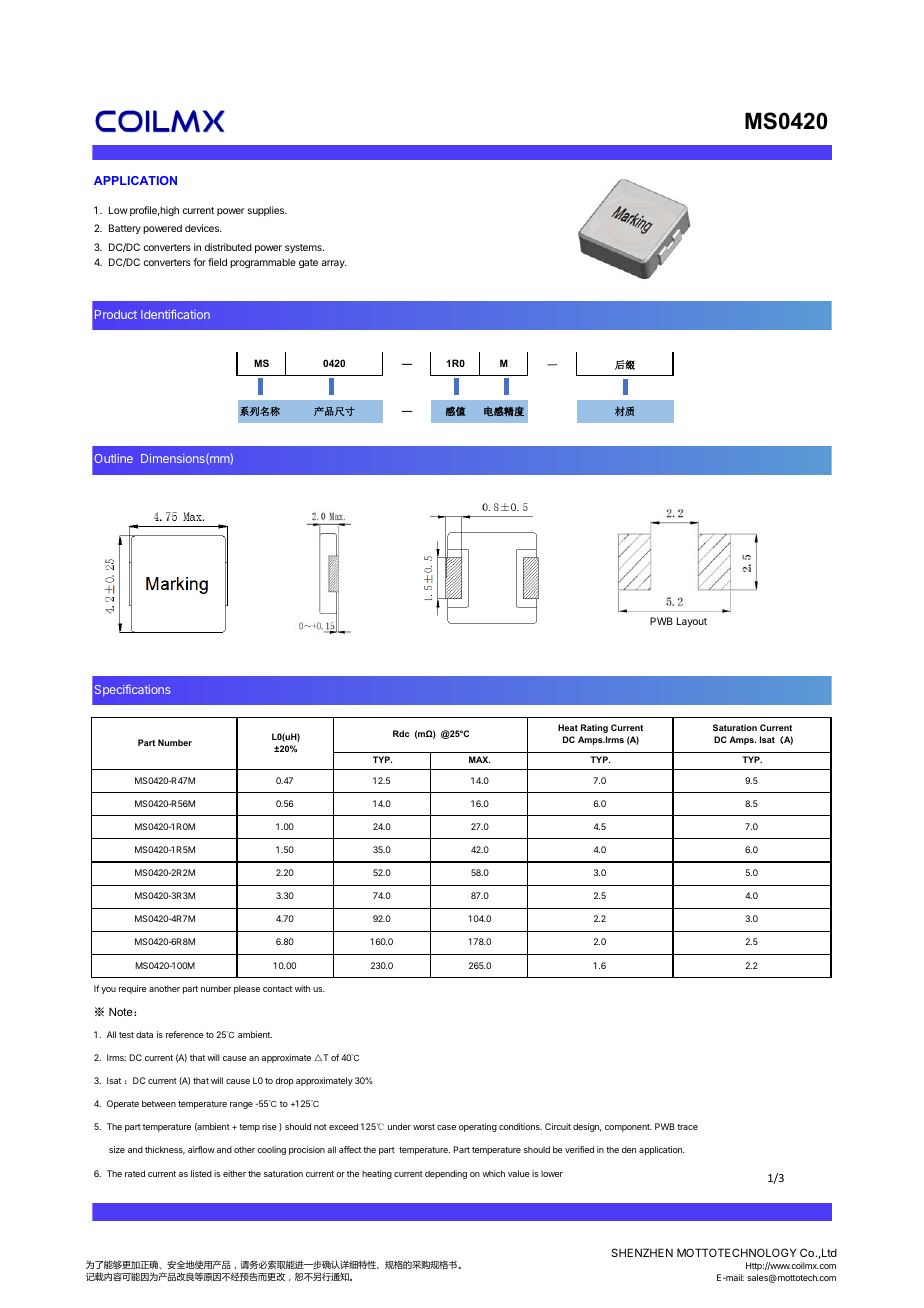  I want to click on MAX, so click(479, 759).
